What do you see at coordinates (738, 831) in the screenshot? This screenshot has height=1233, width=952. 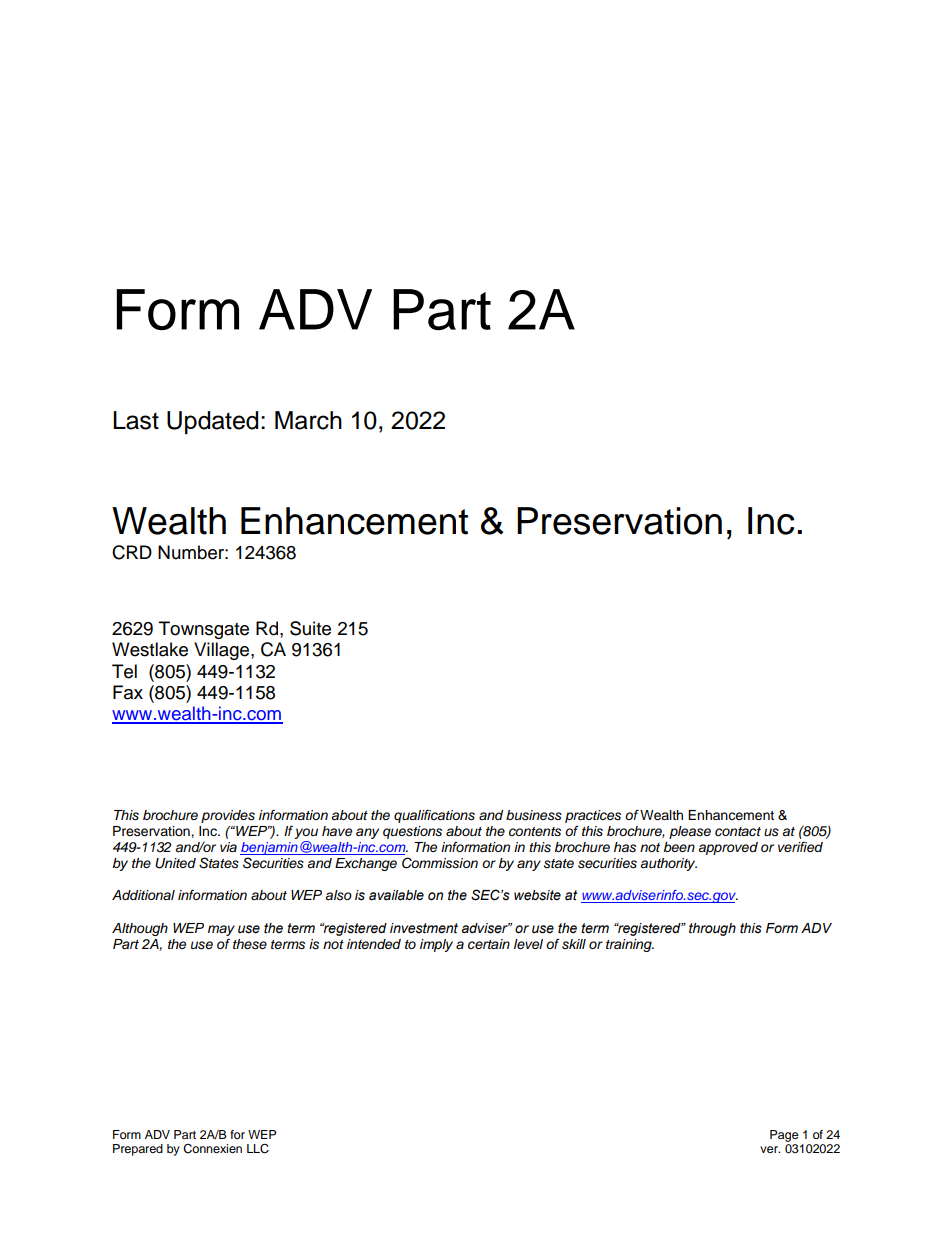 I see `contact` at bounding box center [738, 831].
